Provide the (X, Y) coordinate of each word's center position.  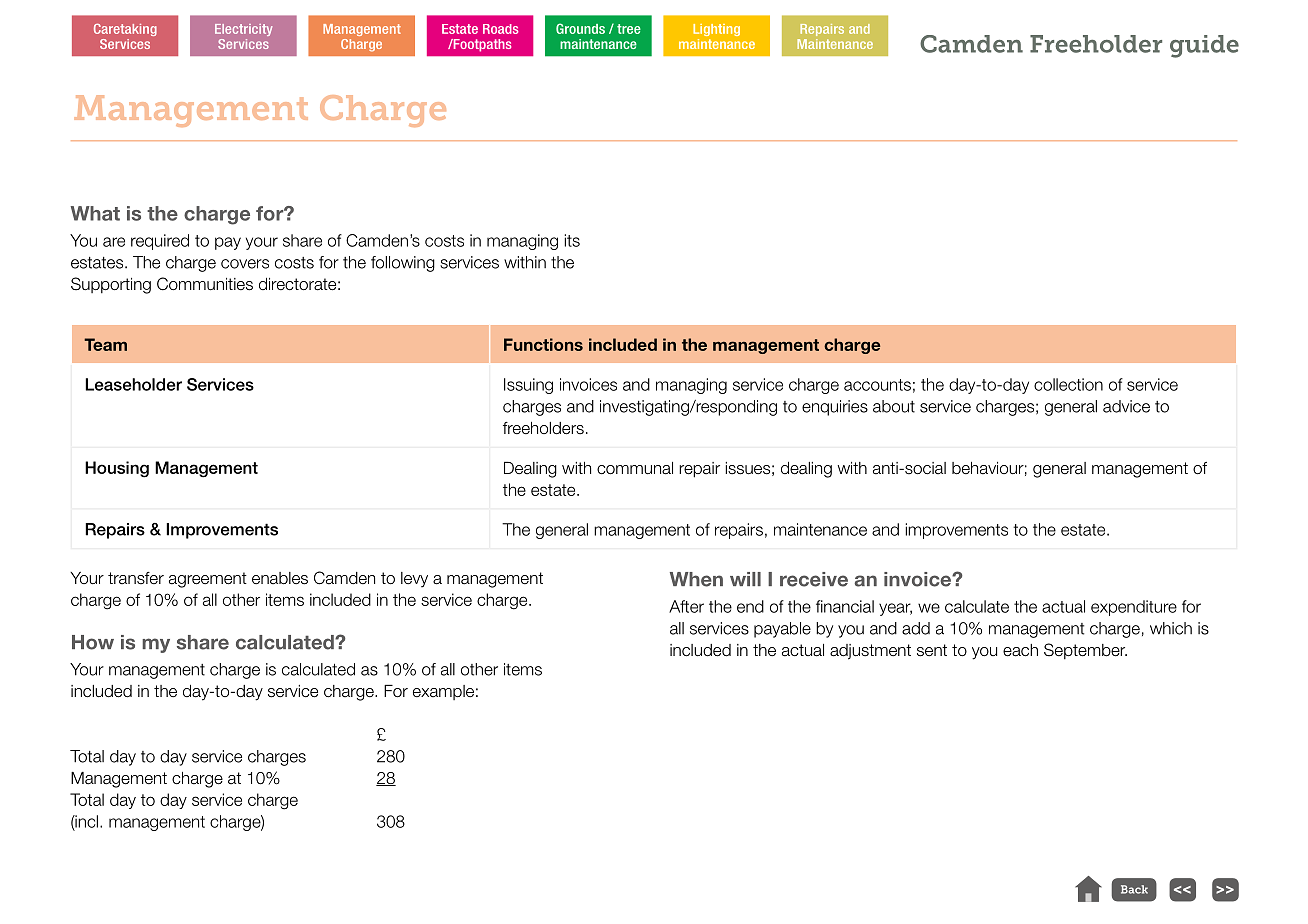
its (572, 240)
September (1085, 651)
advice (1126, 406)
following (403, 264)
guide (1204, 46)
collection (1068, 384)
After (686, 606)
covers (245, 264)
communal (635, 468)
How (93, 642)
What (95, 213)
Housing (117, 469)
